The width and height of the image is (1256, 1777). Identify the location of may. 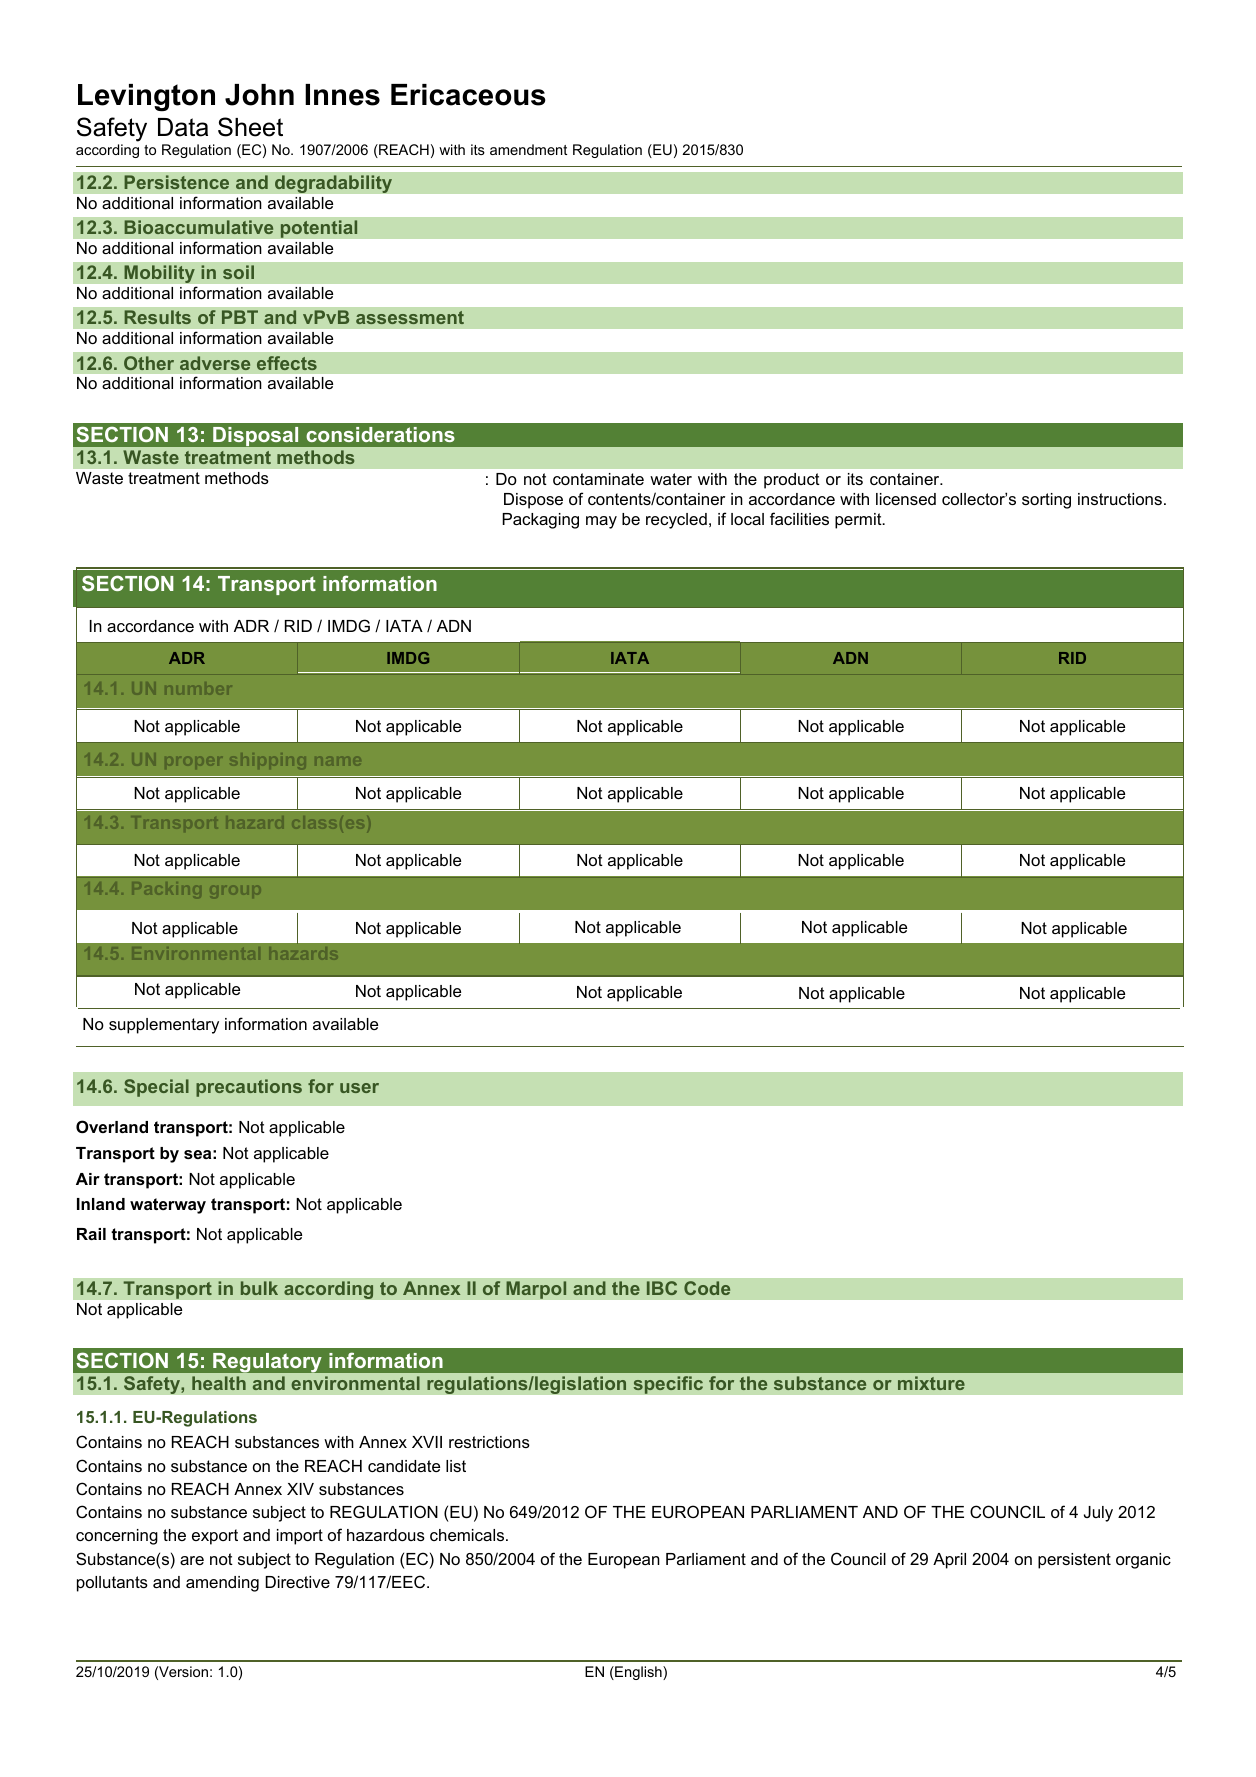
(601, 522).
